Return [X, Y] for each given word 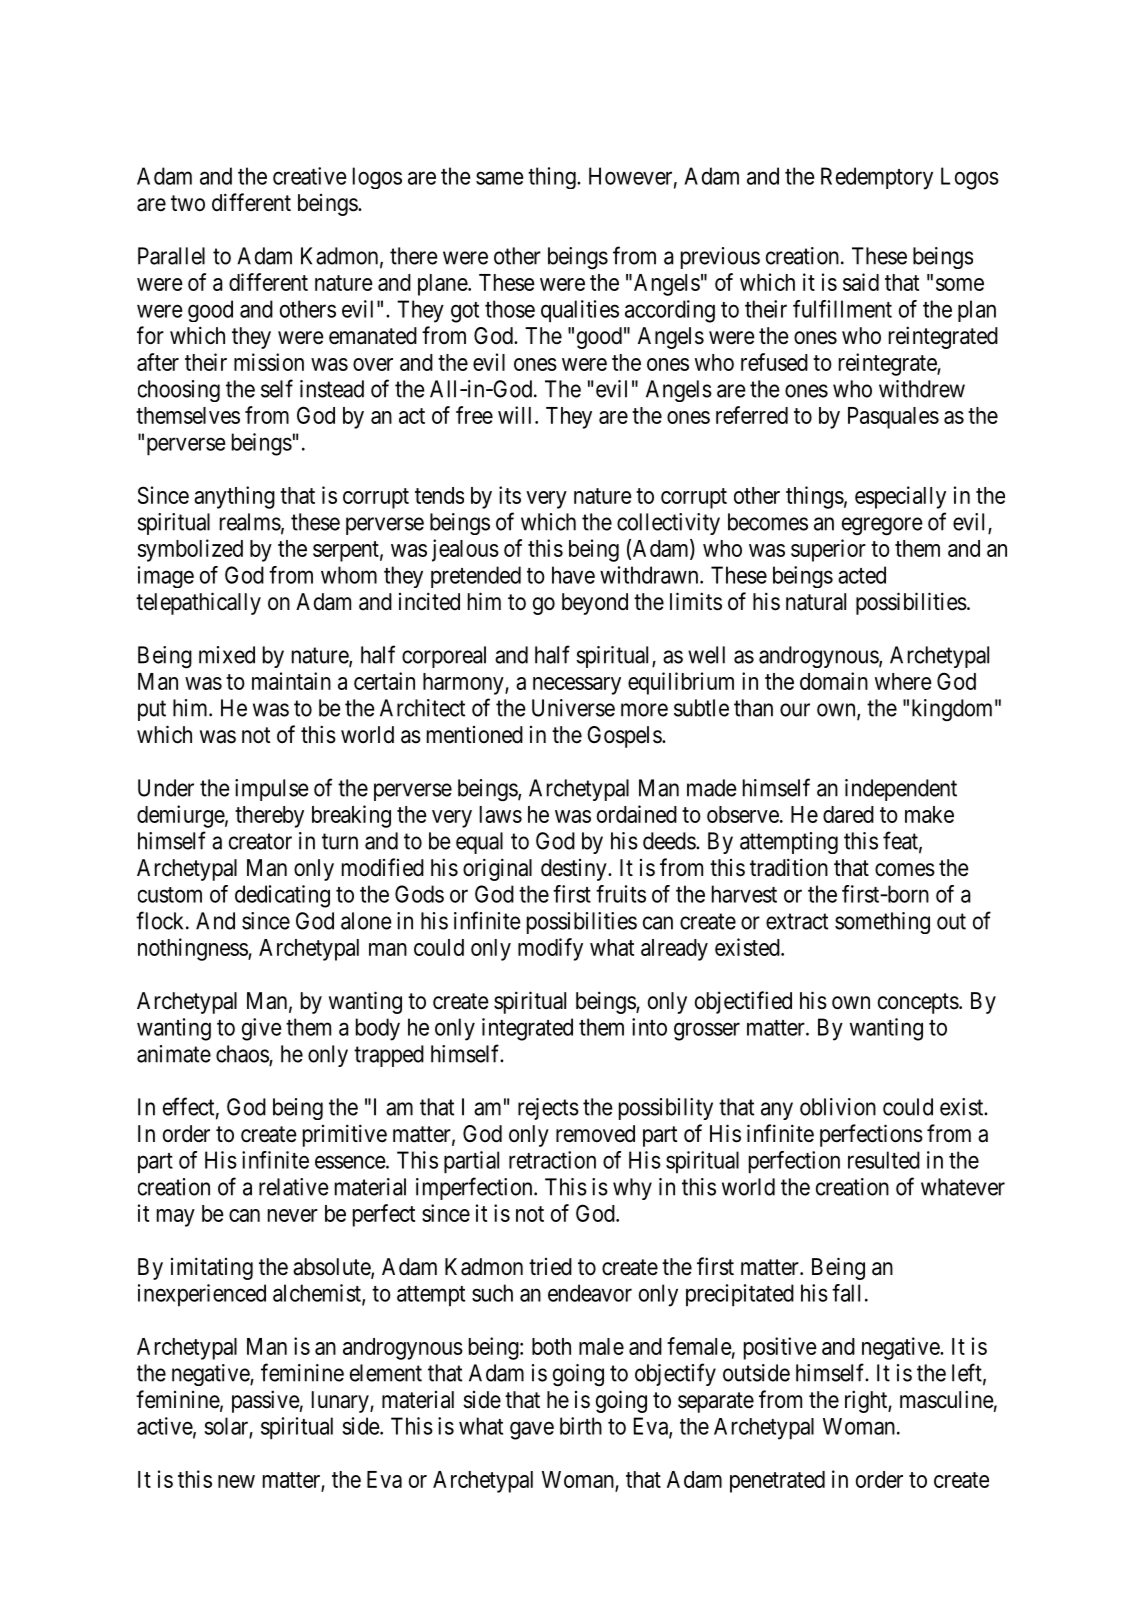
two [188, 203]
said [861, 282]
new [236, 1481]
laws [501, 814]
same [499, 178]
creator [260, 841]
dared [848, 814]
